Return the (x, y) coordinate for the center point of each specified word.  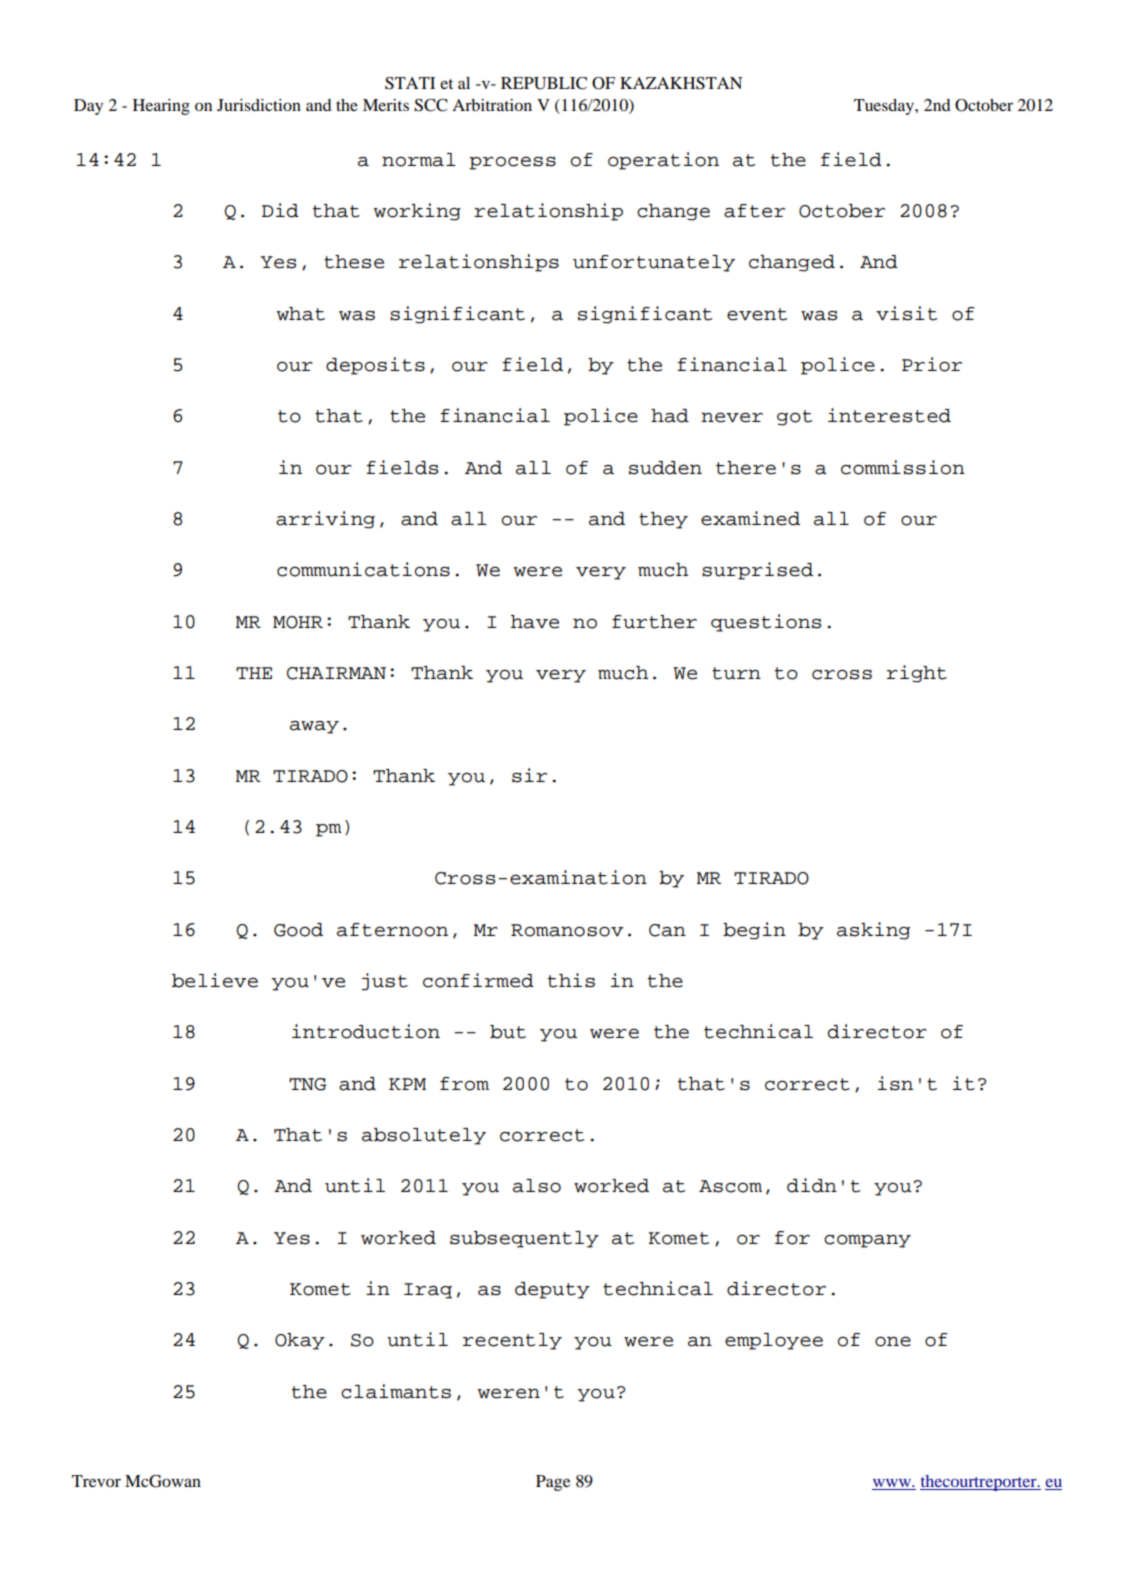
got (794, 418)
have (535, 622)
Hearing (161, 107)
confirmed (478, 980)
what (301, 314)
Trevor (96, 1481)
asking (873, 931)
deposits (375, 366)
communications (363, 569)
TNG (307, 1084)
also (537, 1186)
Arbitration (492, 105)
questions (766, 623)
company (867, 1241)
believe (215, 980)
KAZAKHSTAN (681, 83)
